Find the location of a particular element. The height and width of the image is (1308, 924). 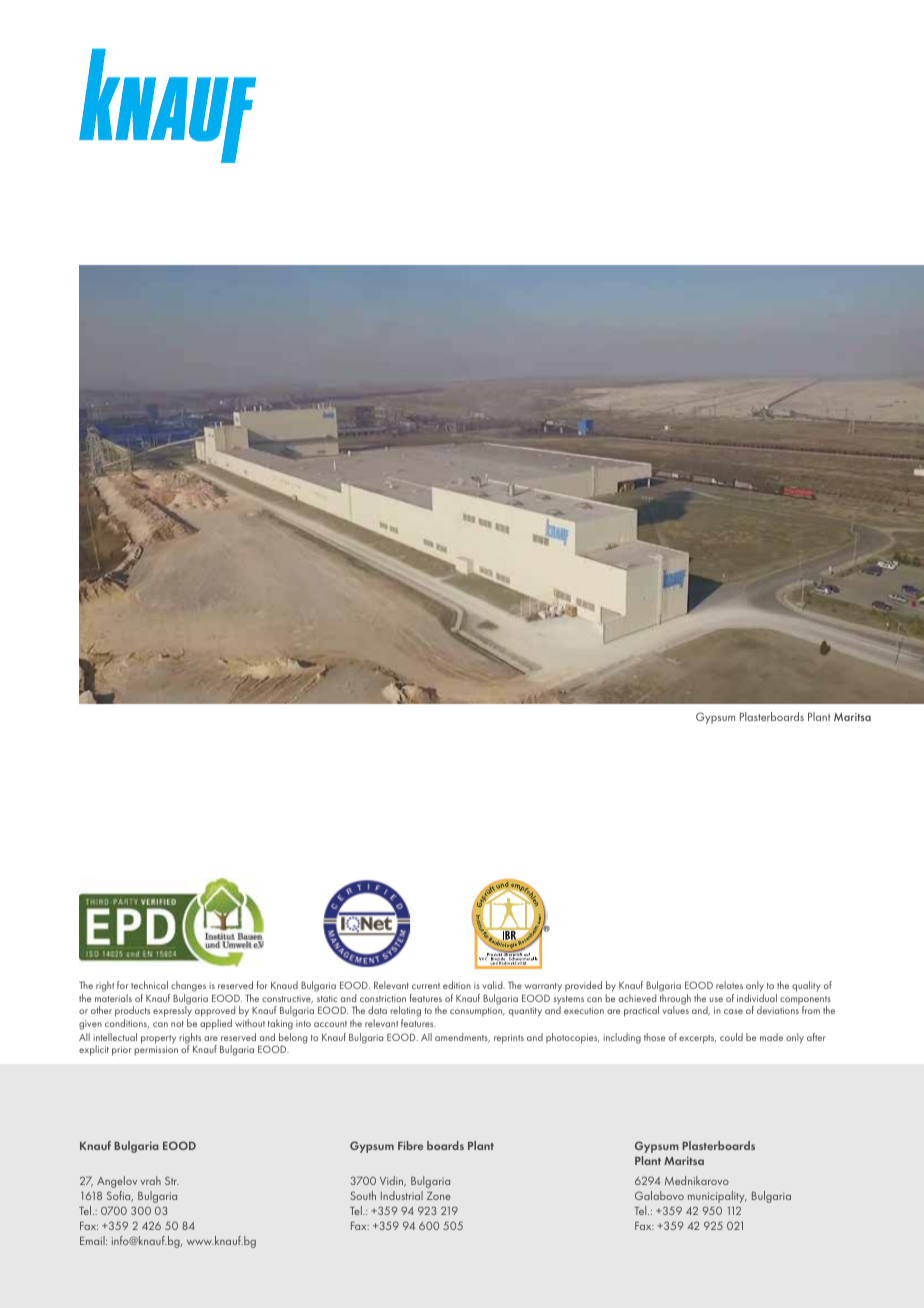

individual is located at coordinates (757, 998).
